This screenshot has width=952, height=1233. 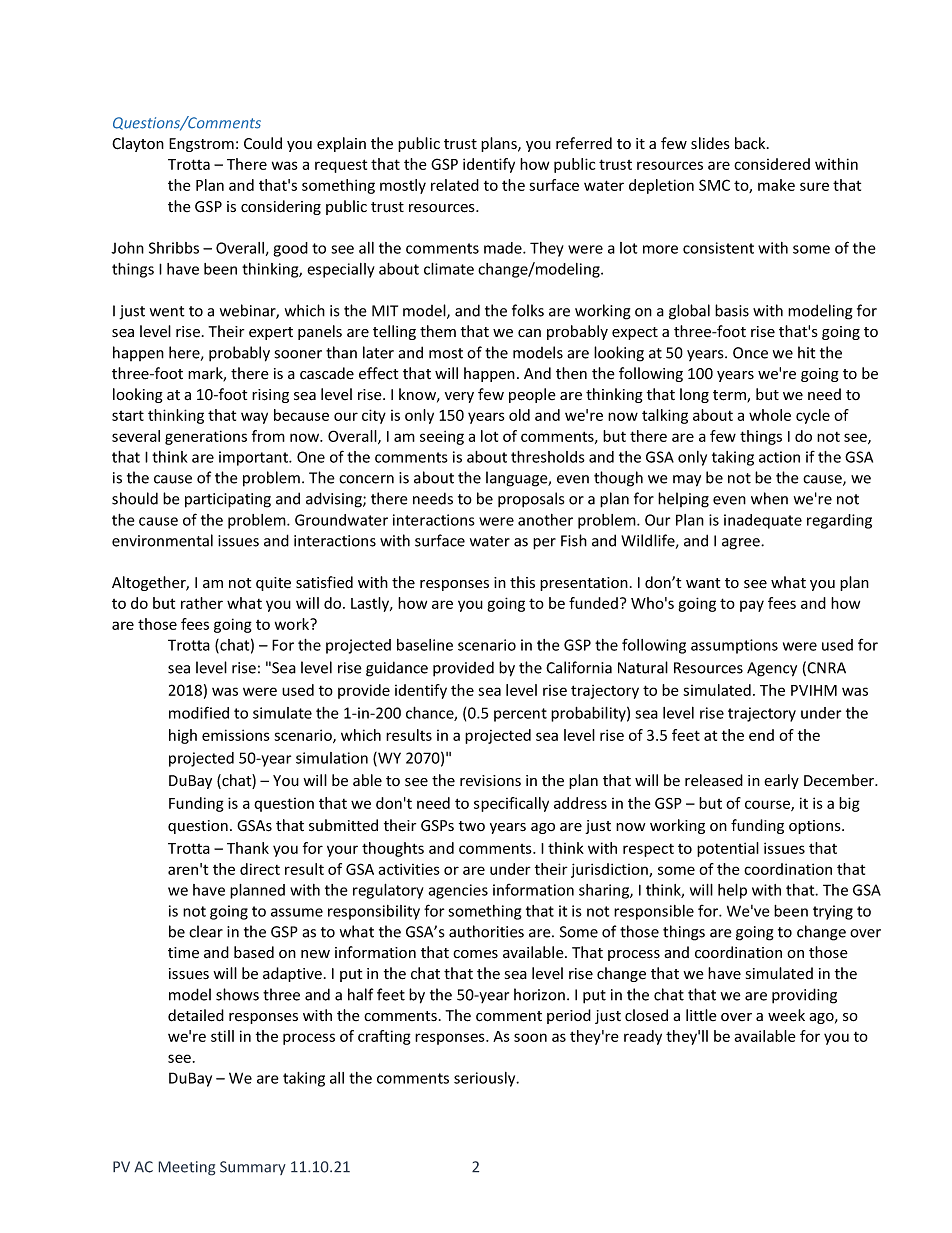 I want to click on environmental, so click(x=162, y=540).
